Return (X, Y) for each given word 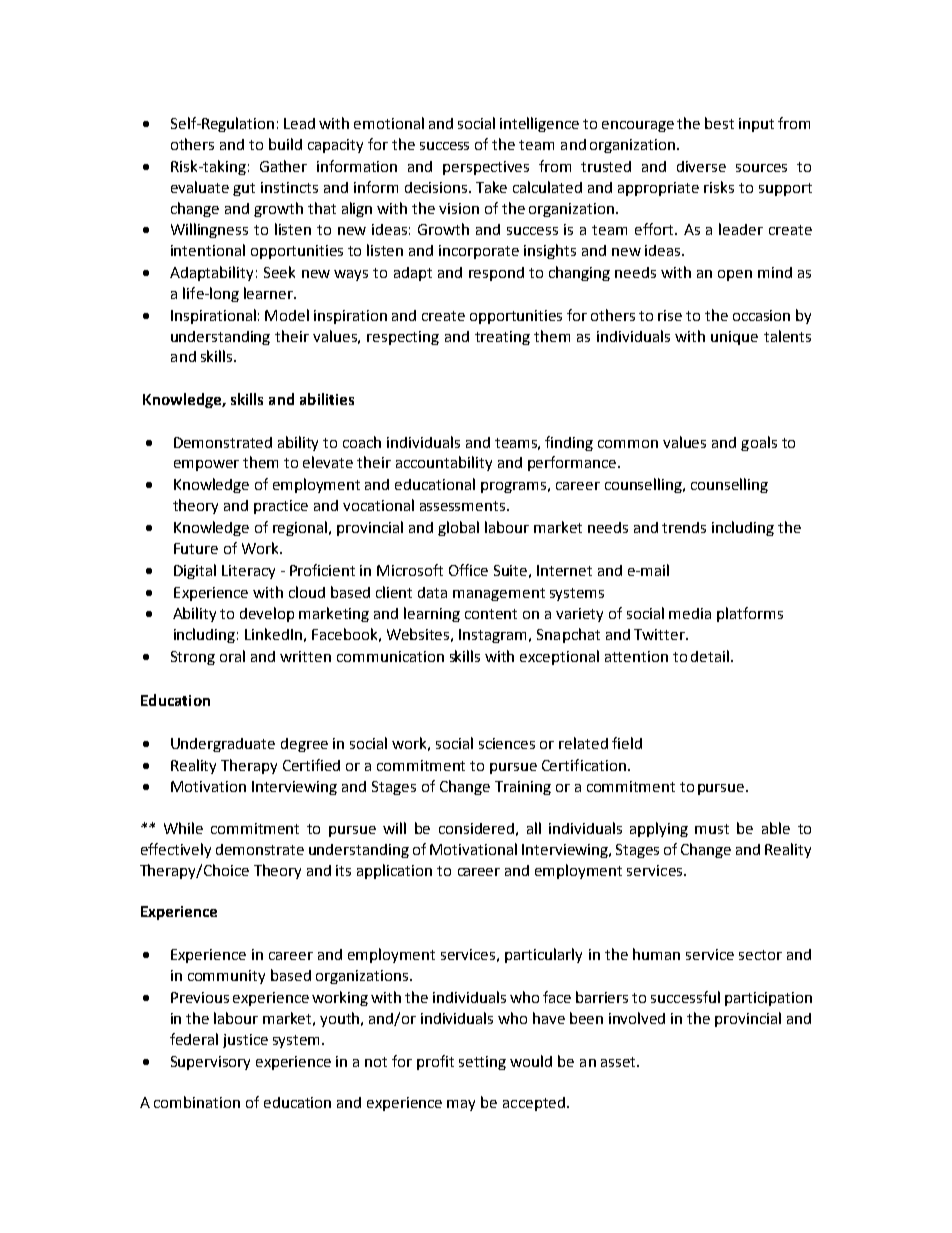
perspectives (486, 168)
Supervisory (210, 1063)
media (690, 613)
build (285, 144)
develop (267, 614)
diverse (701, 166)
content (491, 614)
